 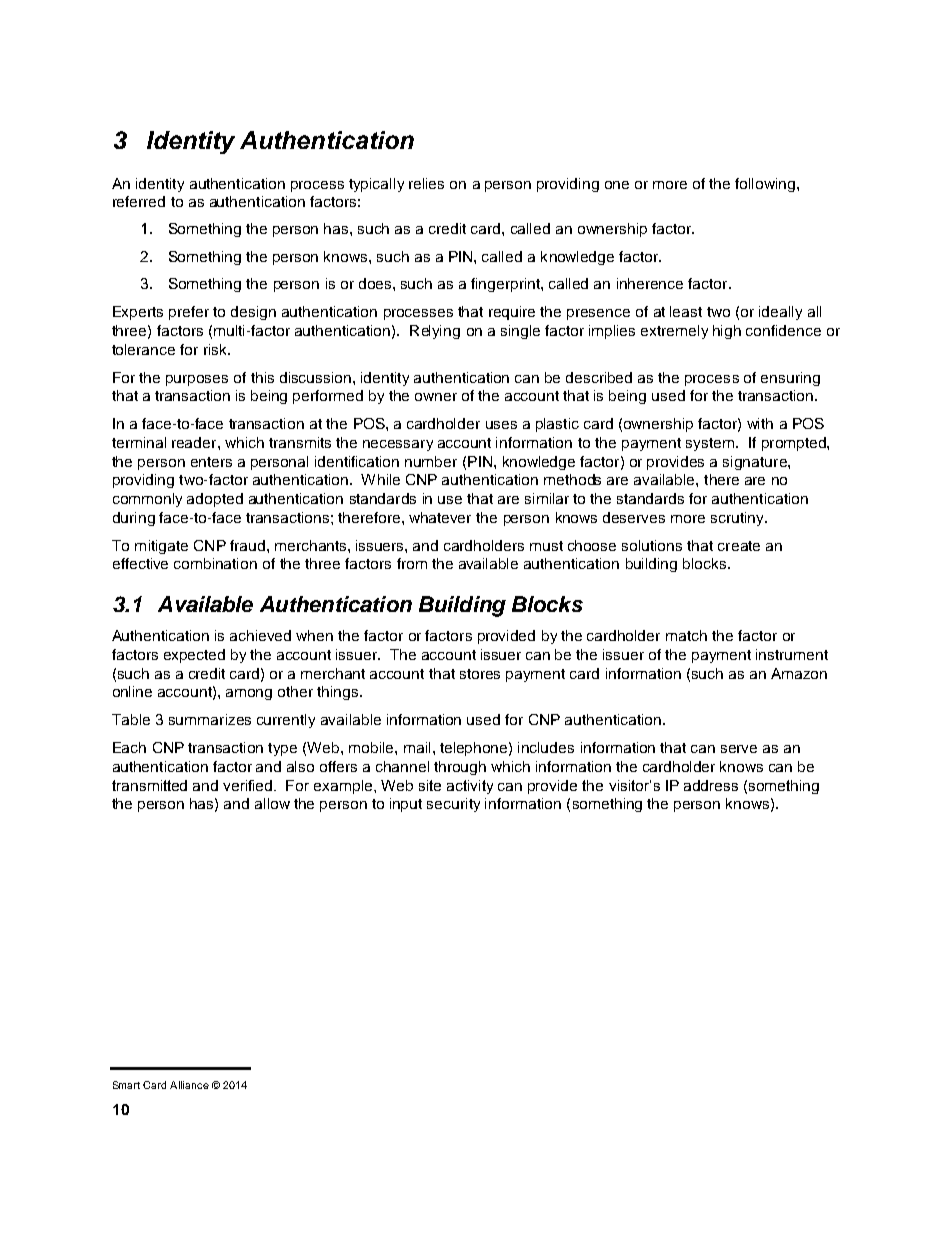 I want to click on referred, so click(x=139, y=201).
